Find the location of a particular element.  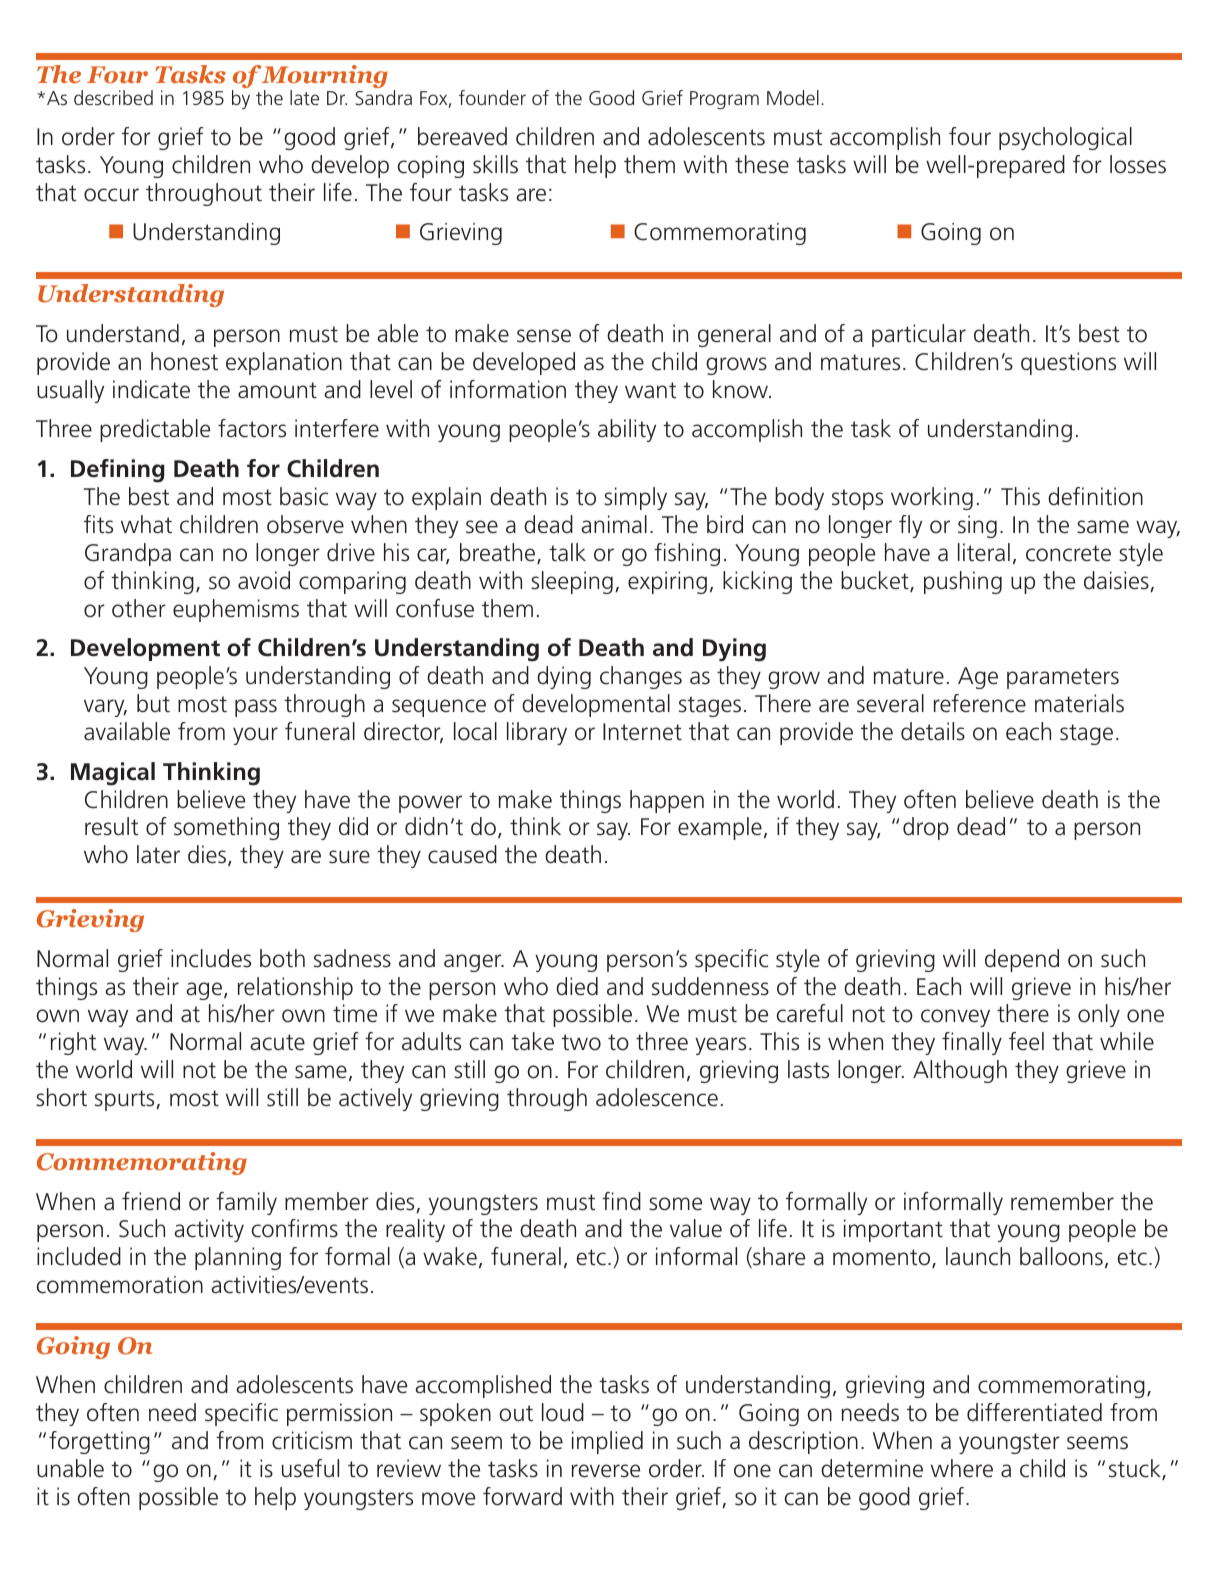

described is located at coordinates (113, 97).
